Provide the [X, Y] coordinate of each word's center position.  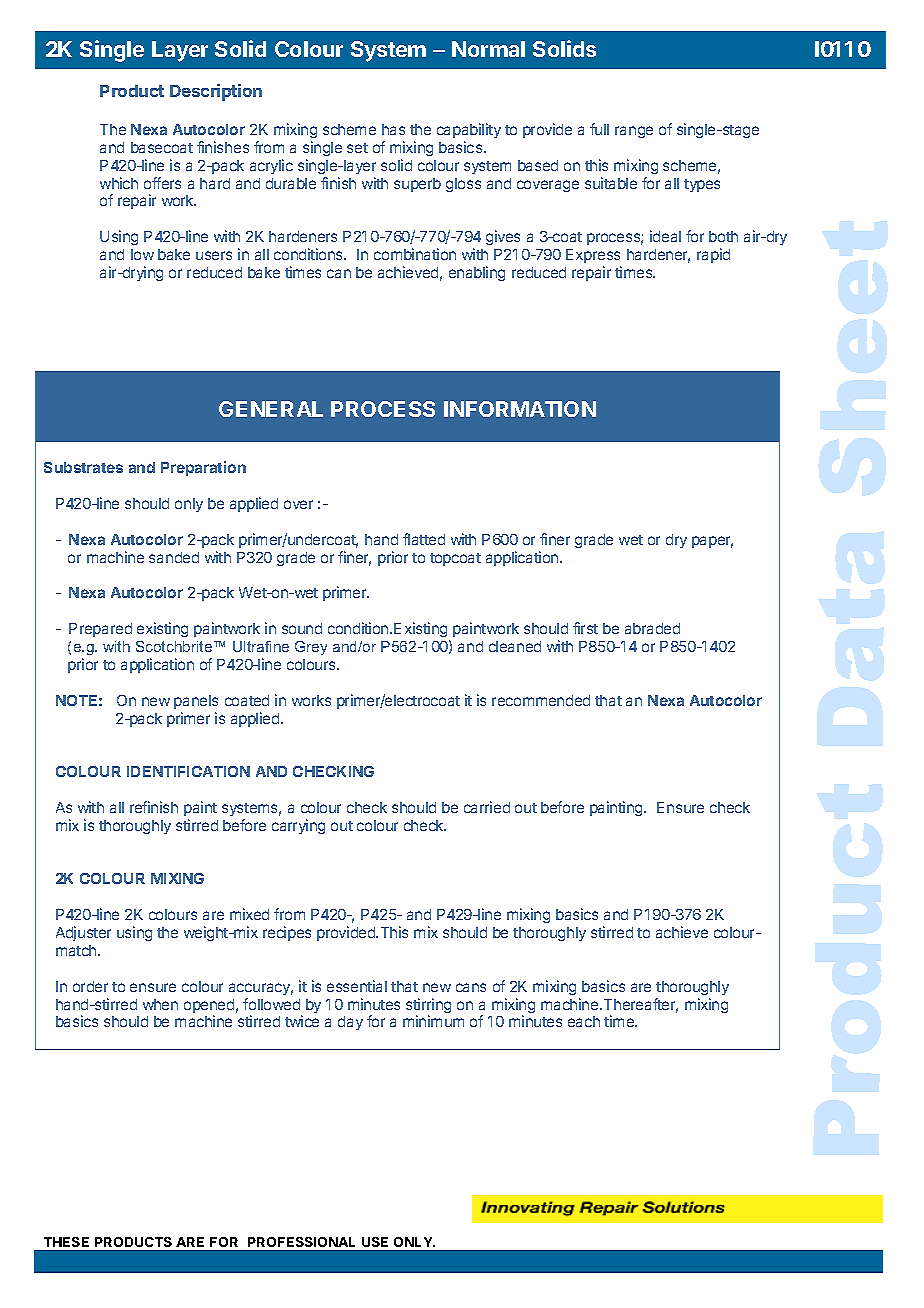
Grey [311, 648]
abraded [652, 628]
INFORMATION [520, 409]
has [393, 129]
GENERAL [271, 409]
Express [593, 256]
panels [196, 702]
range [634, 132]
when [160, 1004]
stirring [428, 1007]
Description [216, 92]
